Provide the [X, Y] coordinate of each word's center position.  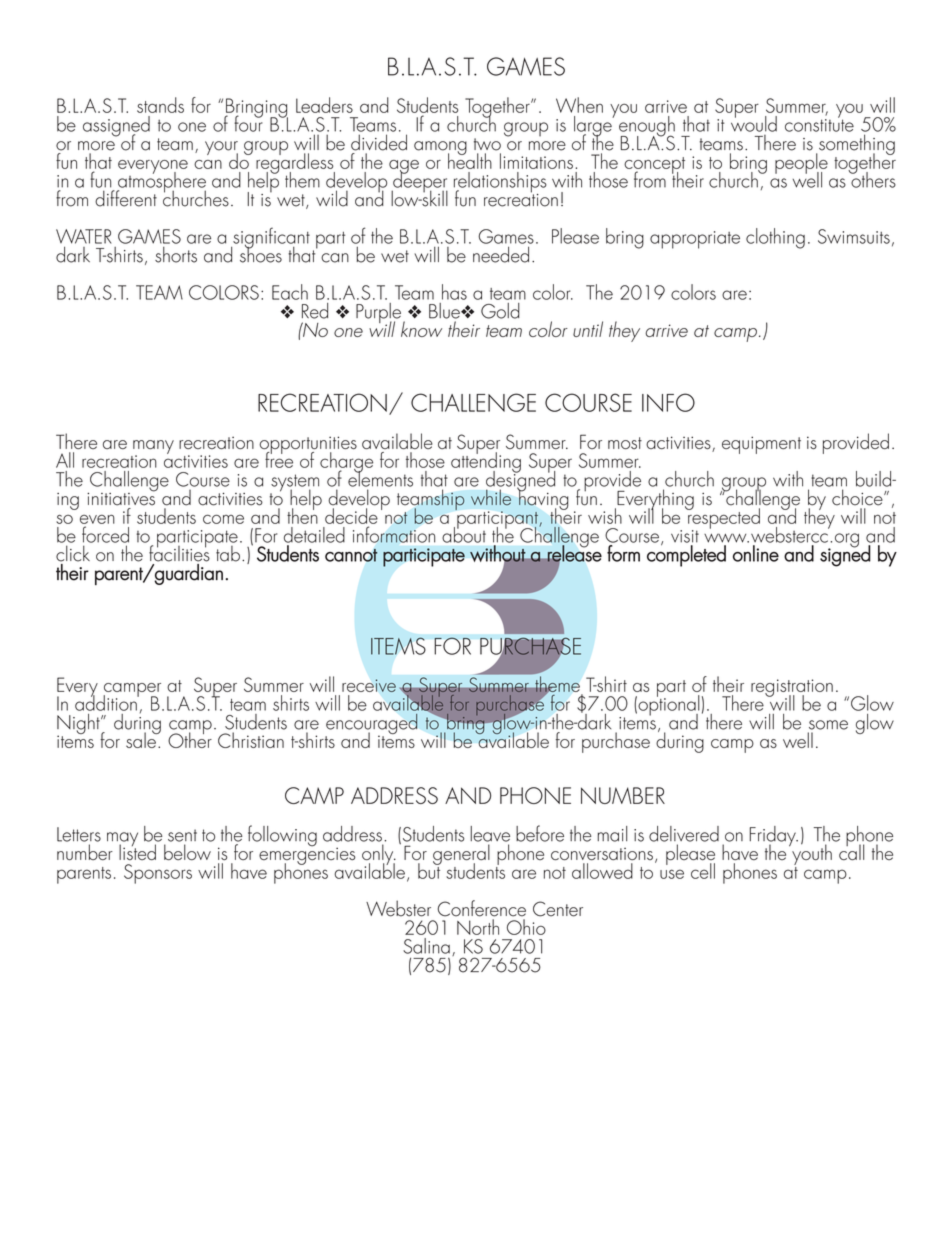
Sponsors [158, 874]
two [487, 144]
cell [703, 871]
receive [369, 686]
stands [160, 105]
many [153, 448]
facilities [179, 552]
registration [792, 689]
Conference [482, 908]
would [754, 122]
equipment [761, 445]
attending [486, 462]
